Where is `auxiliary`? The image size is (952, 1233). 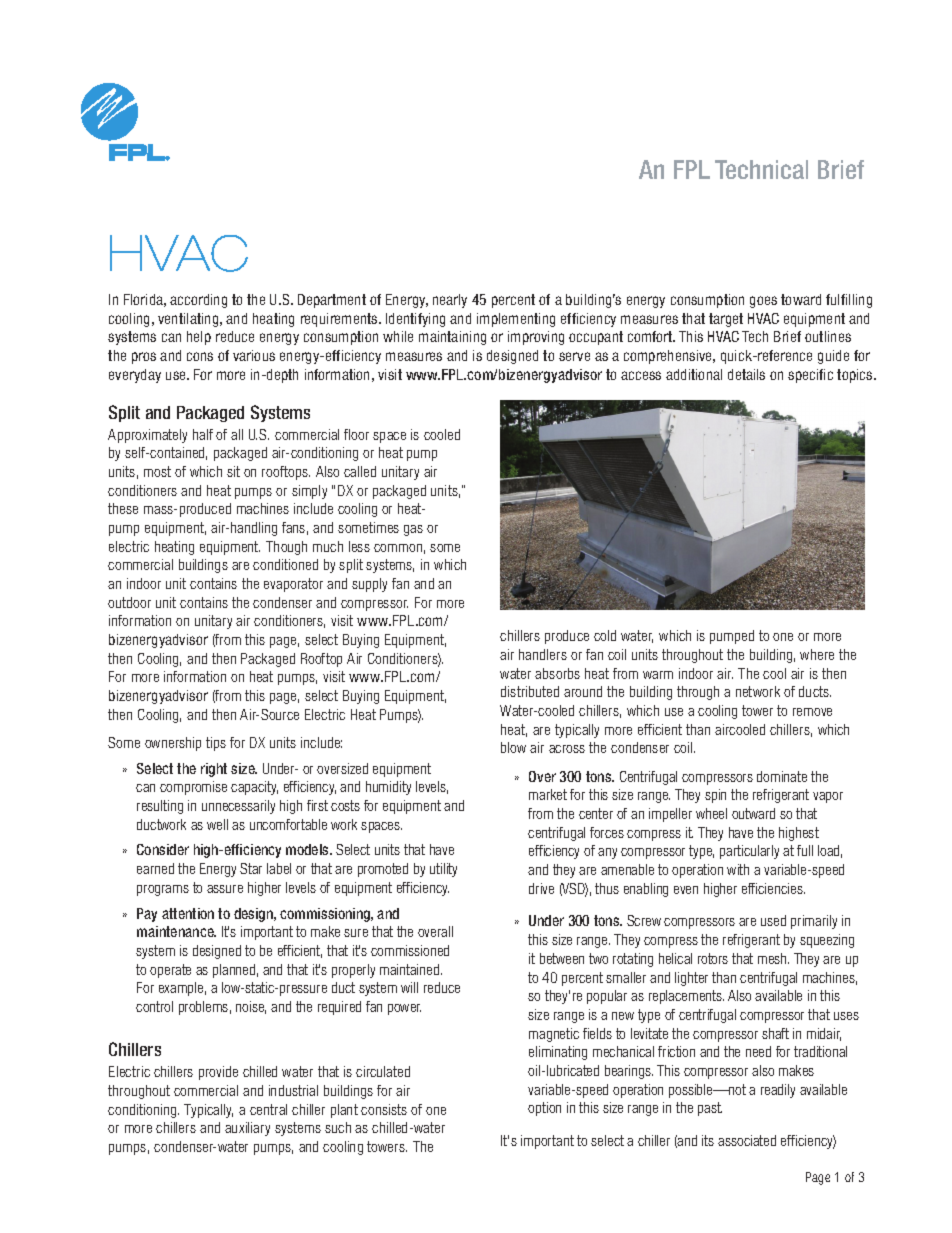 auxiliary is located at coordinates (247, 1129).
